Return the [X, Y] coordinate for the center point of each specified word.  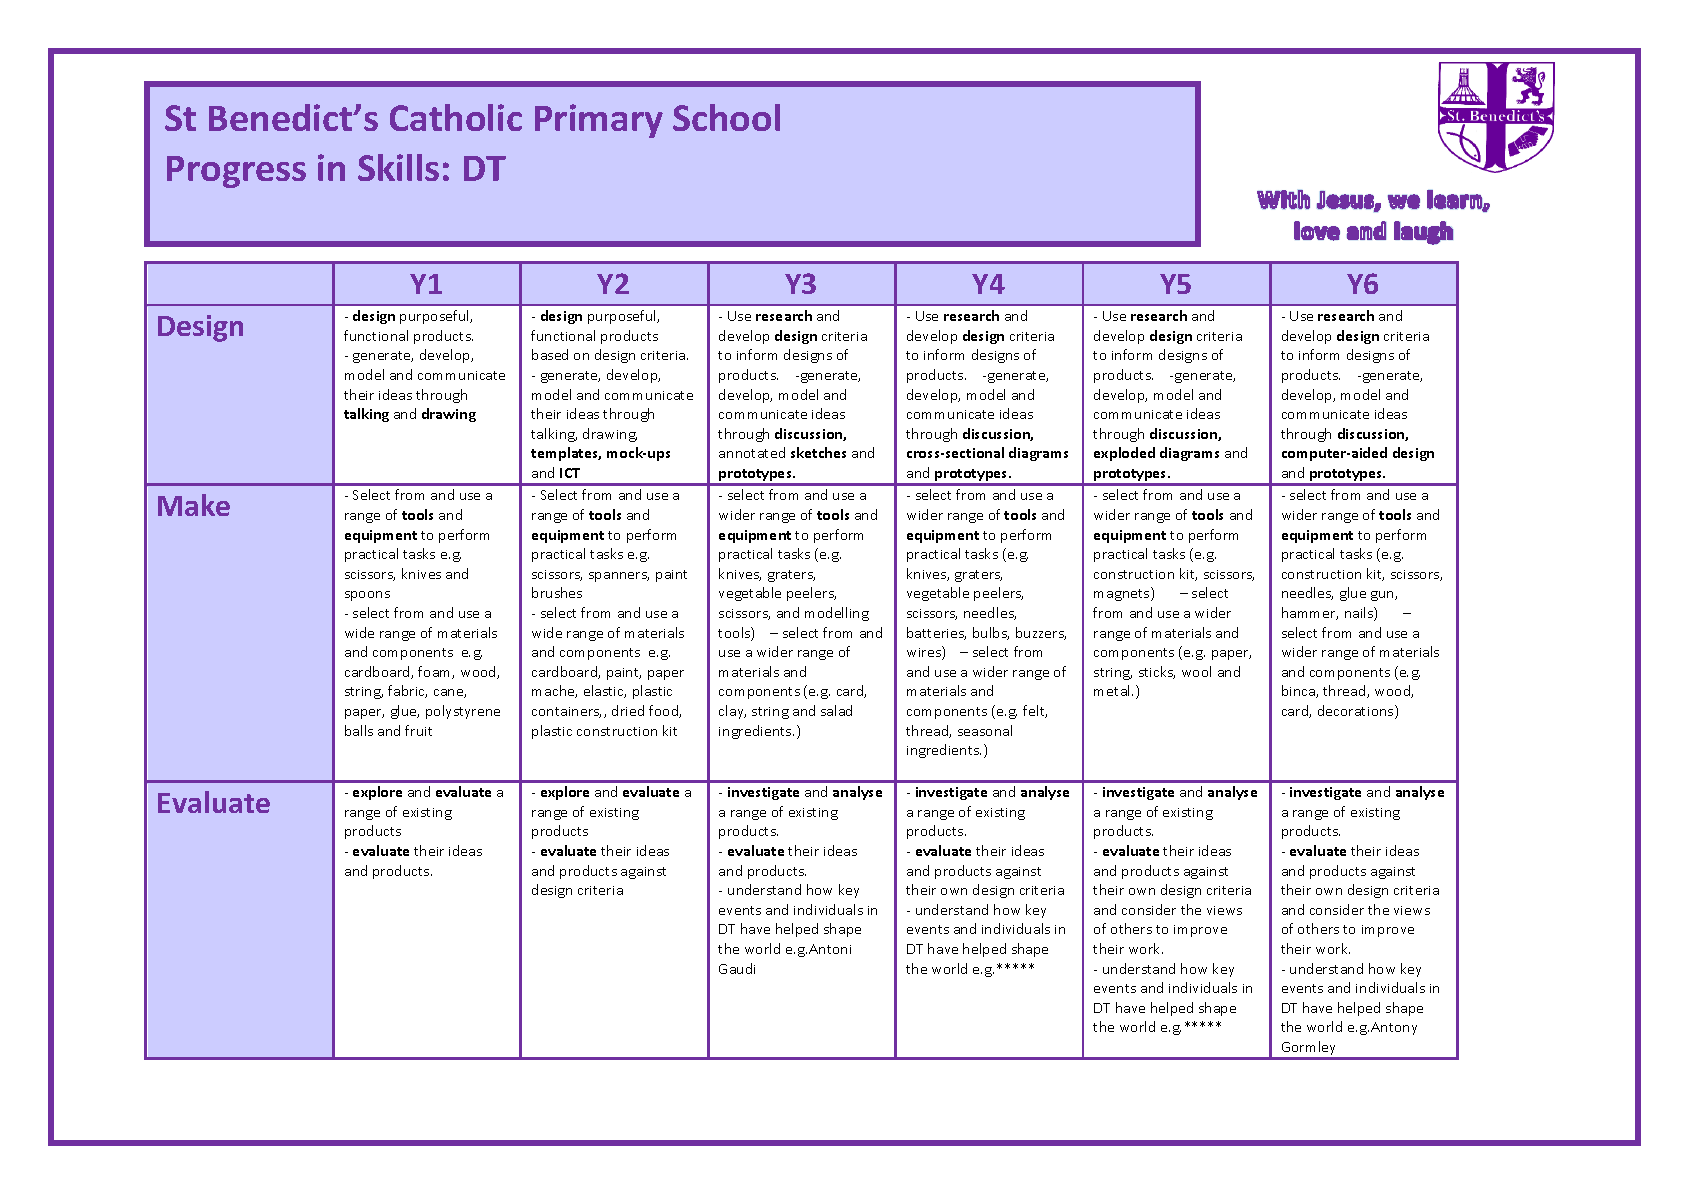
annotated [752, 452]
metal [1113, 690]
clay [732, 712]
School [726, 117]
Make [194, 505]
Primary [599, 121]
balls [359, 730]
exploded [1124, 454]
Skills [398, 167]
